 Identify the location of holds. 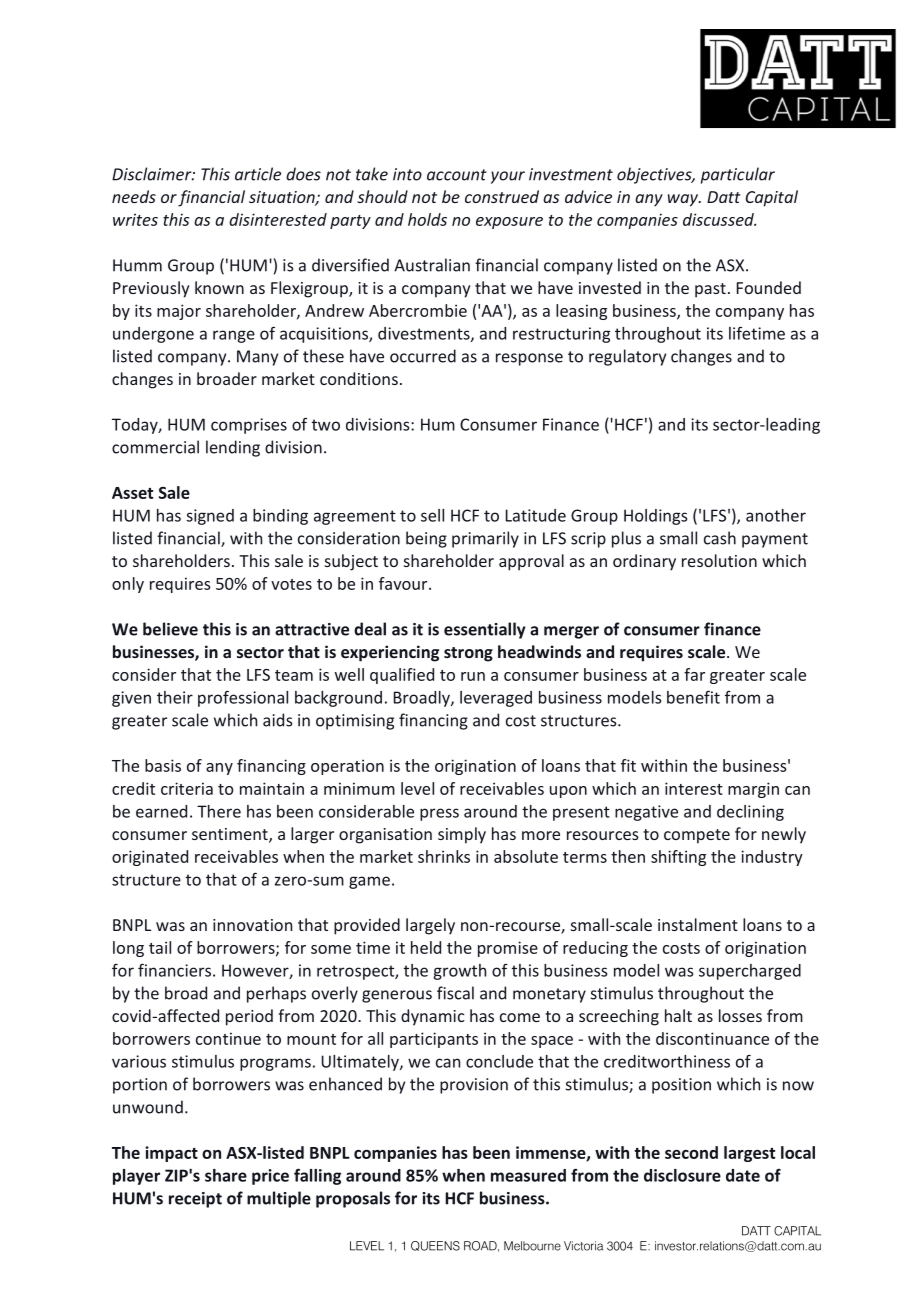
(427, 219).
